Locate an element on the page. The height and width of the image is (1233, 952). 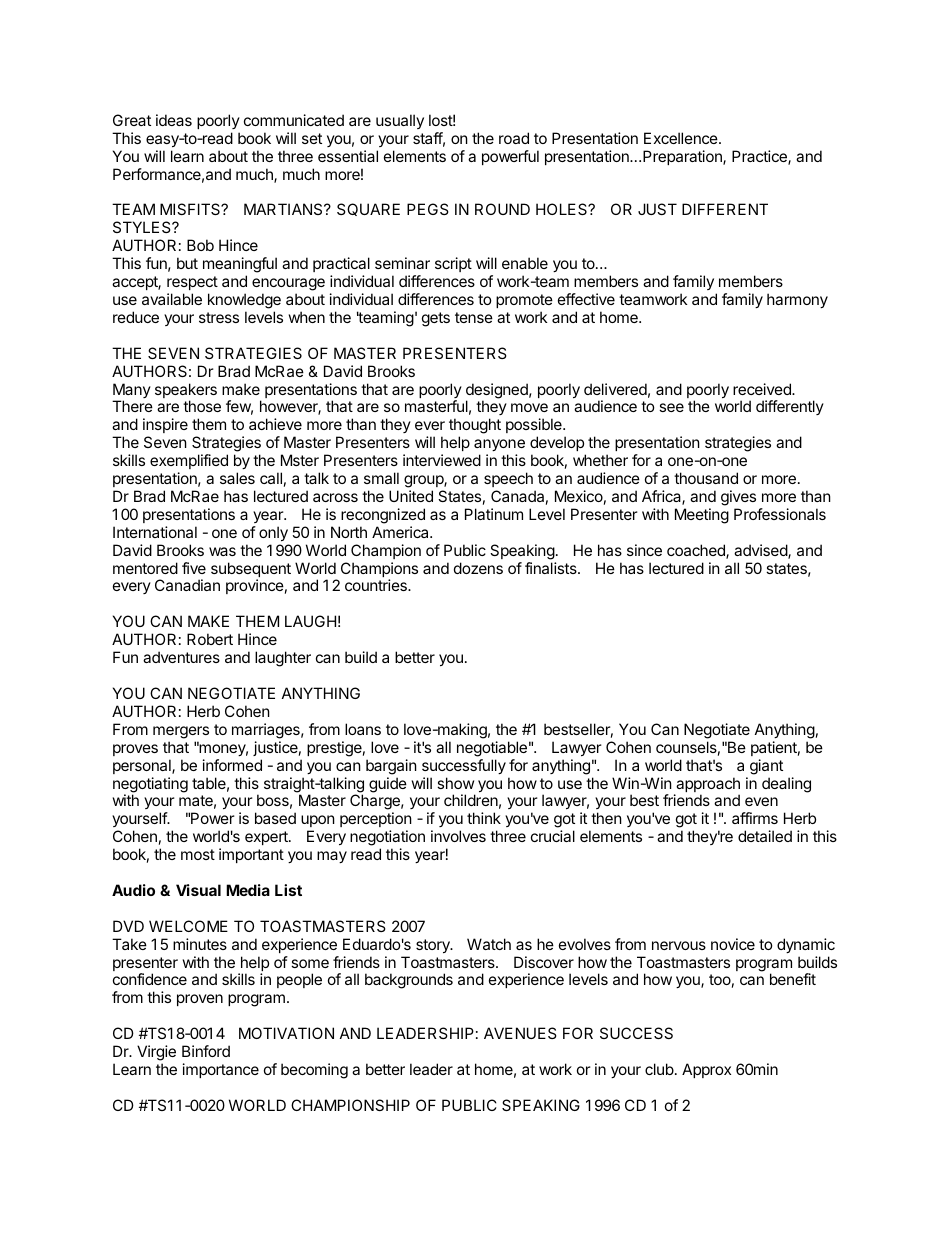
ideas is located at coordinates (174, 120).
